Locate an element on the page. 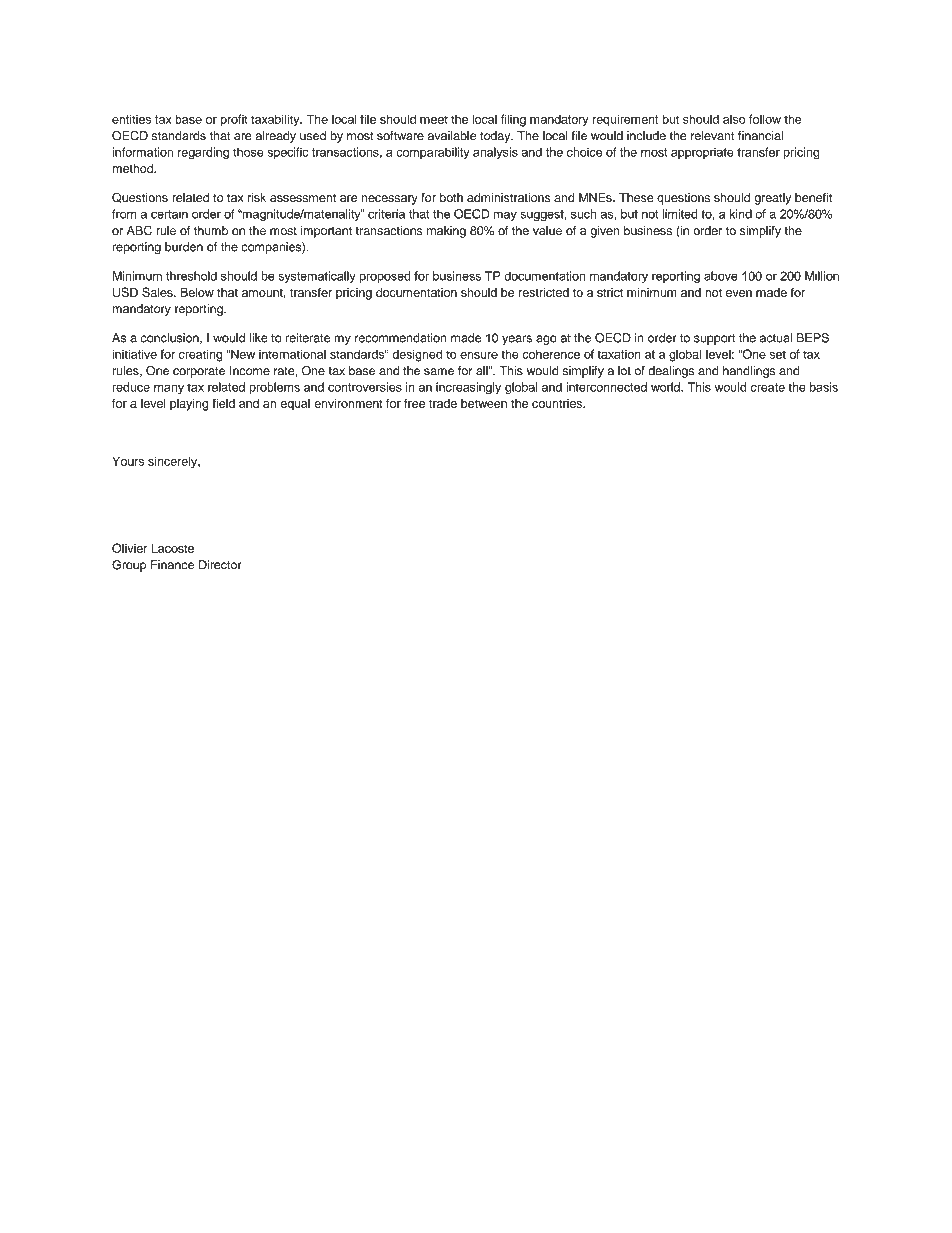 Image resolution: width=952 pixels, height=1233 pixels. create is located at coordinates (768, 387).
